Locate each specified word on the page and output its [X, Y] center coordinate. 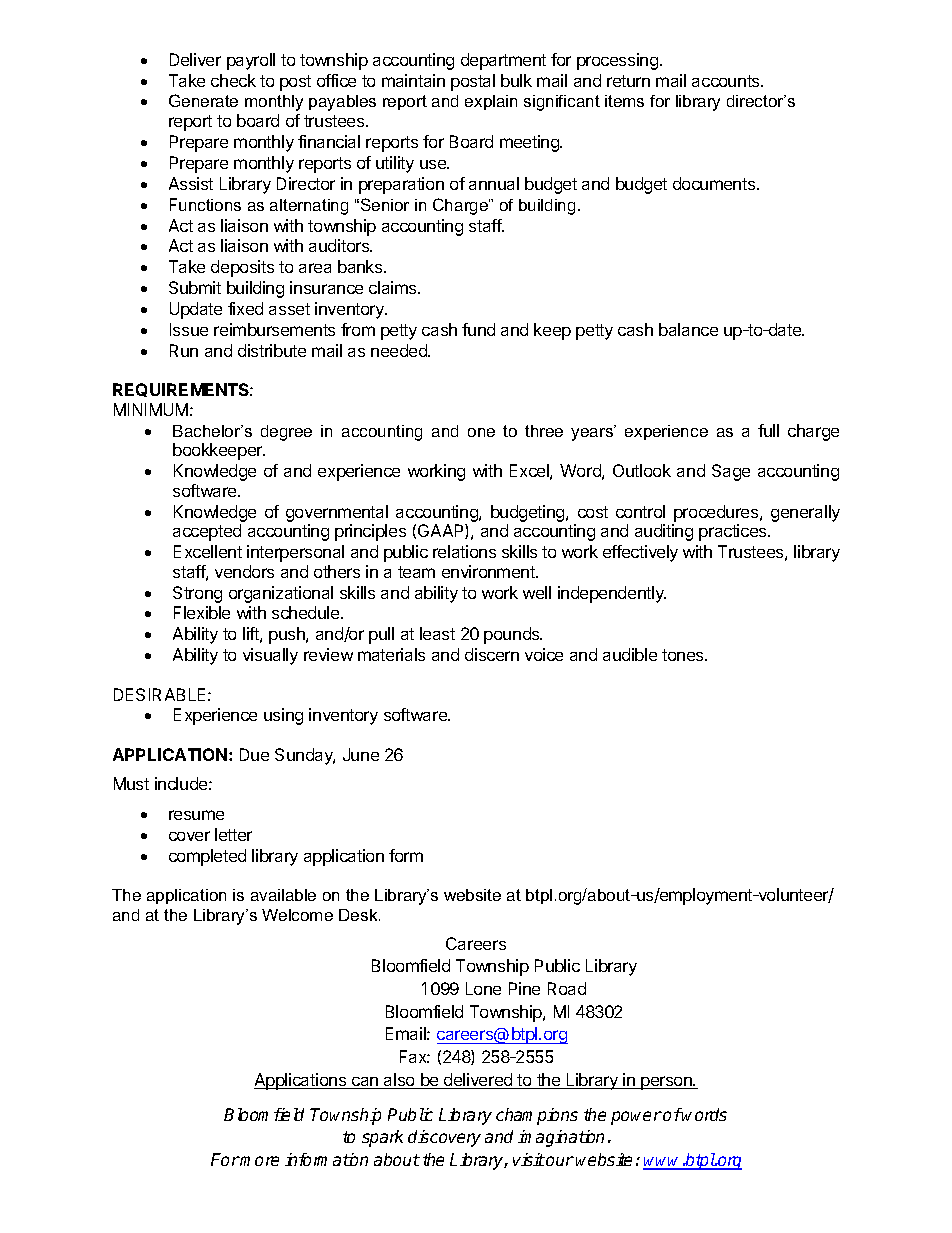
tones [684, 655]
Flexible [202, 612]
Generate [203, 100]
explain [491, 102]
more [259, 1161]
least [437, 633]
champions [537, 1116]
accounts [727, 81]
